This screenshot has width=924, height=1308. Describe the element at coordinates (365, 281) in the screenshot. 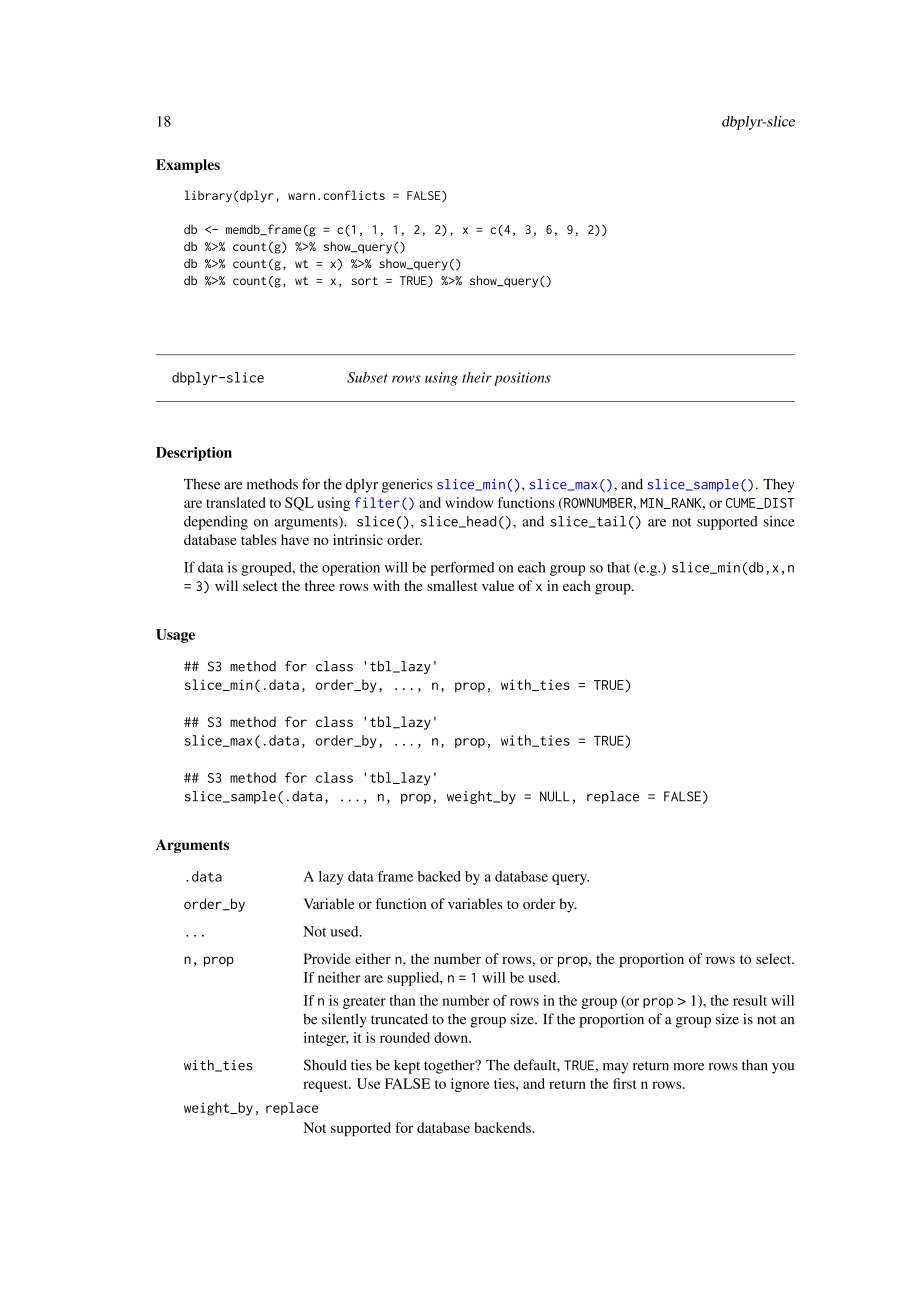

I see `sort` at that location.
